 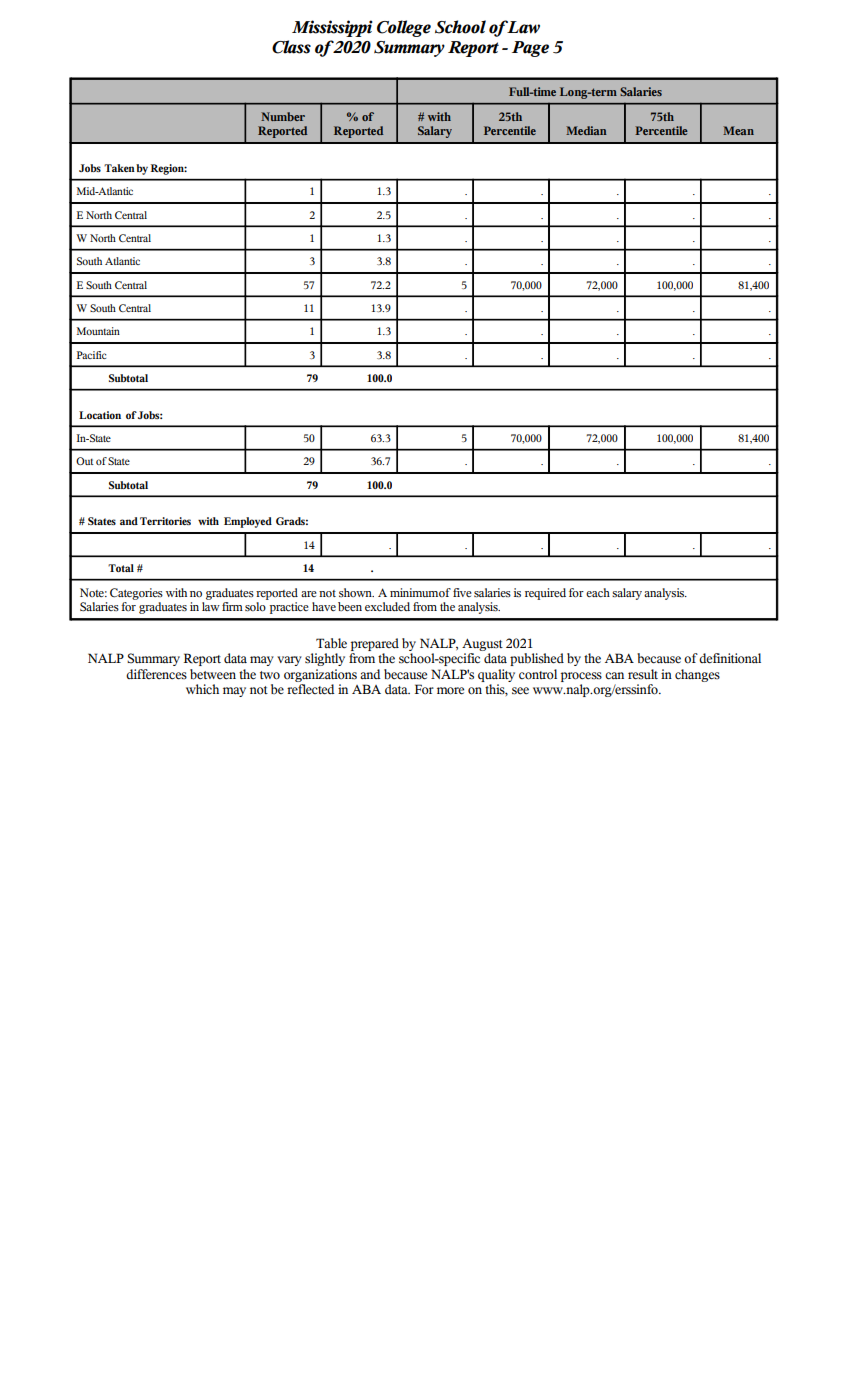 I want to click on Median, so click(x=586, y=130).
